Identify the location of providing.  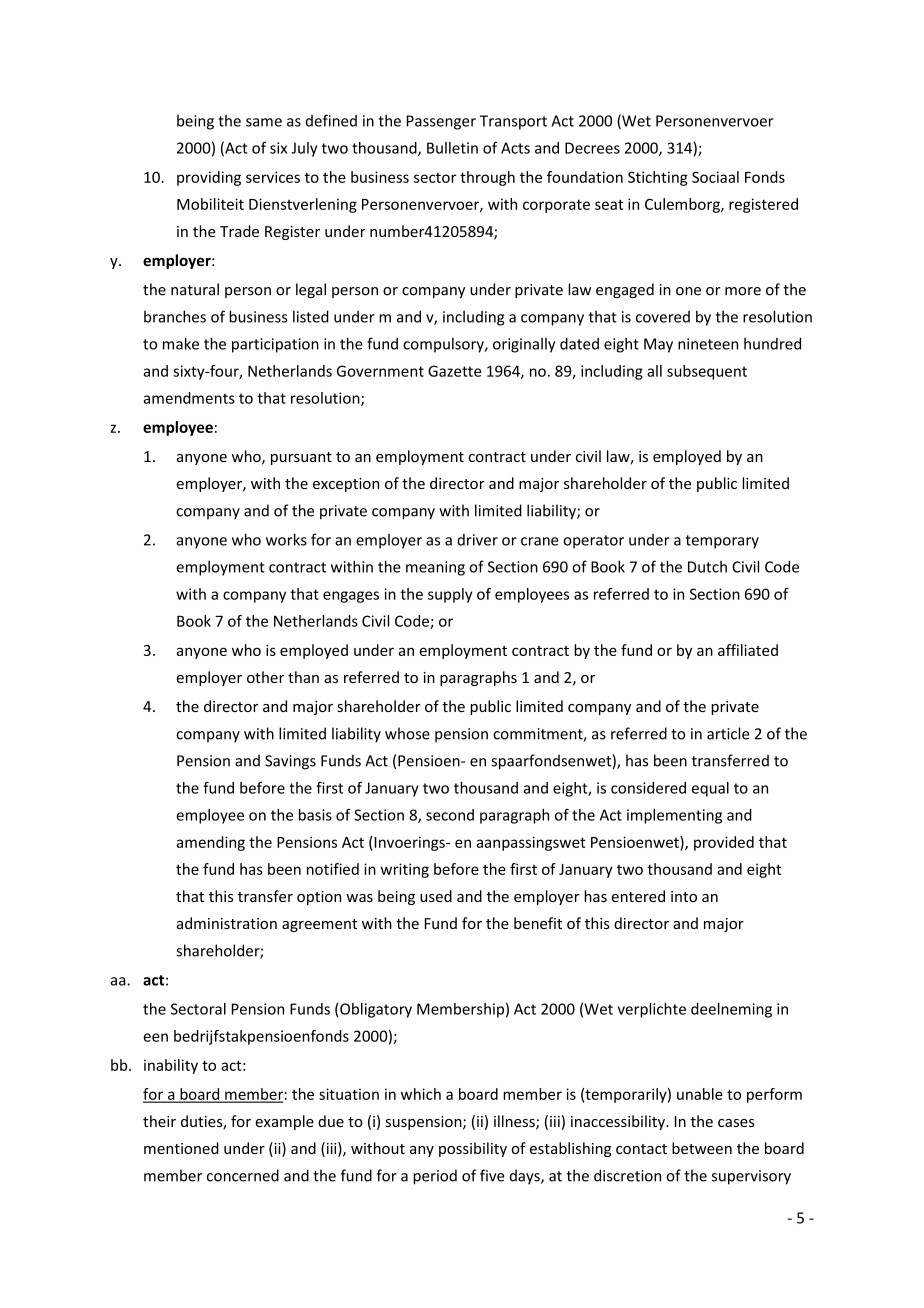
(209, 178).
